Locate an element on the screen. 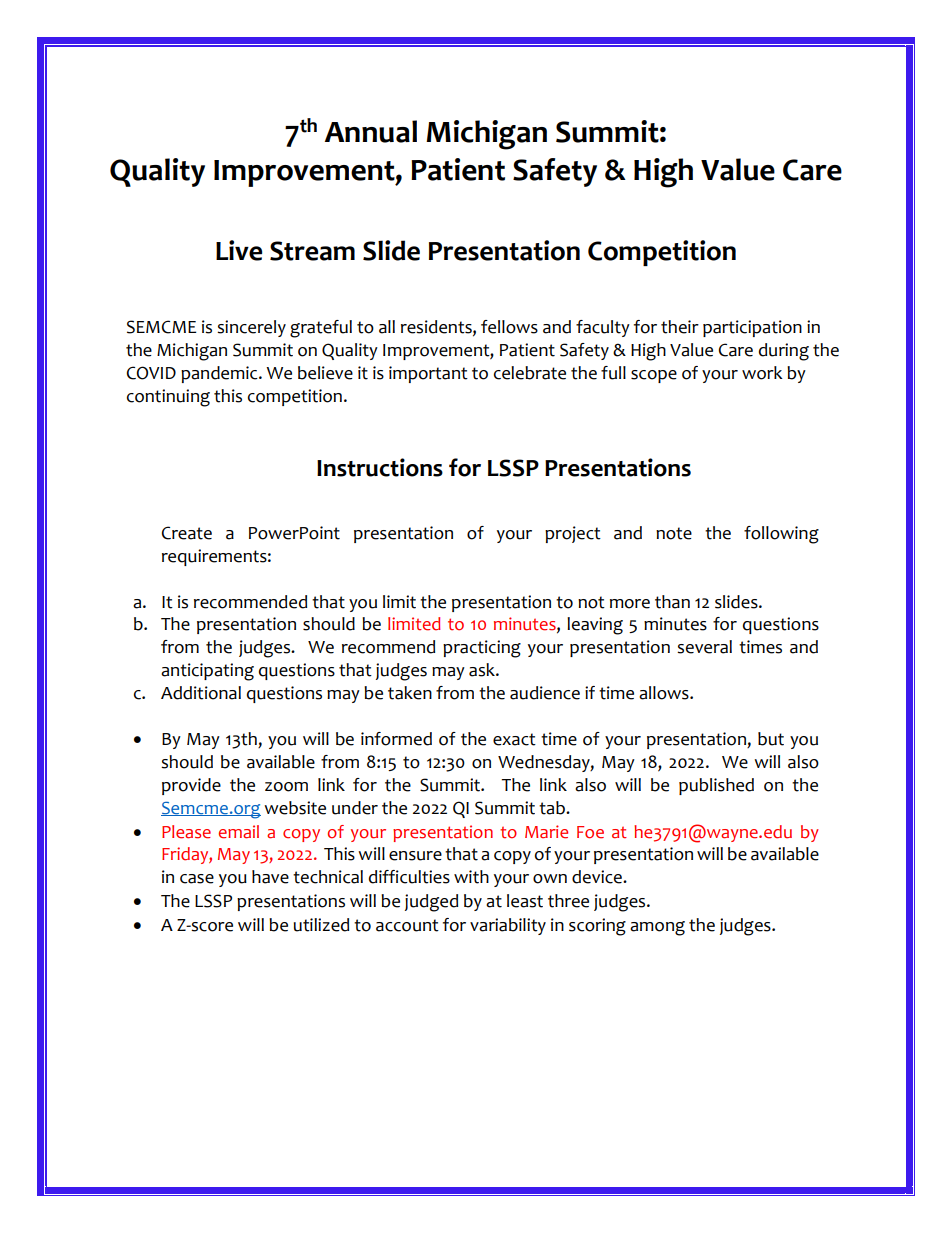  Annual is located at coordinates (371, 131).
